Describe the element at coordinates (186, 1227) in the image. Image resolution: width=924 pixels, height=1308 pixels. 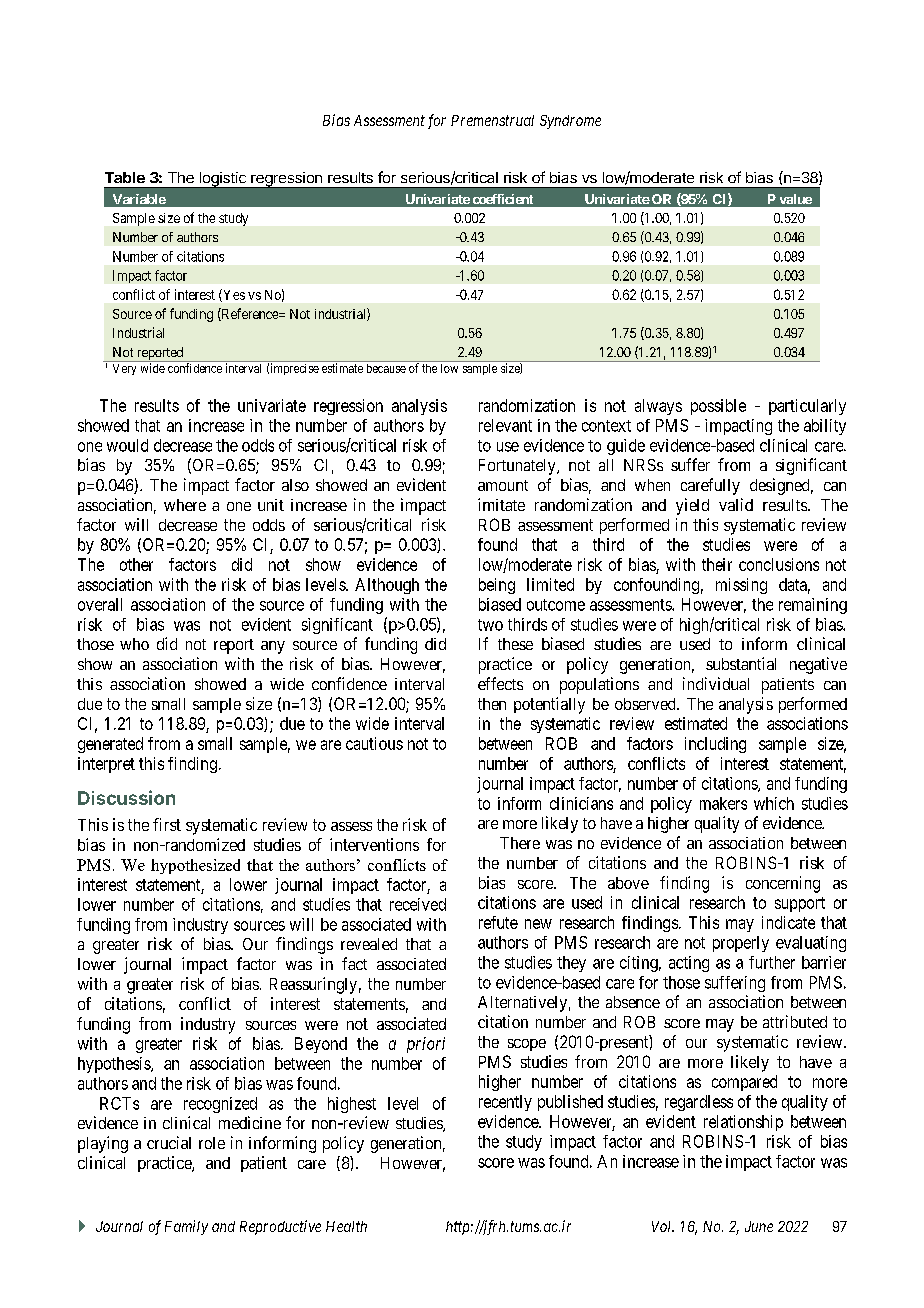
I see `Family` at that location.
